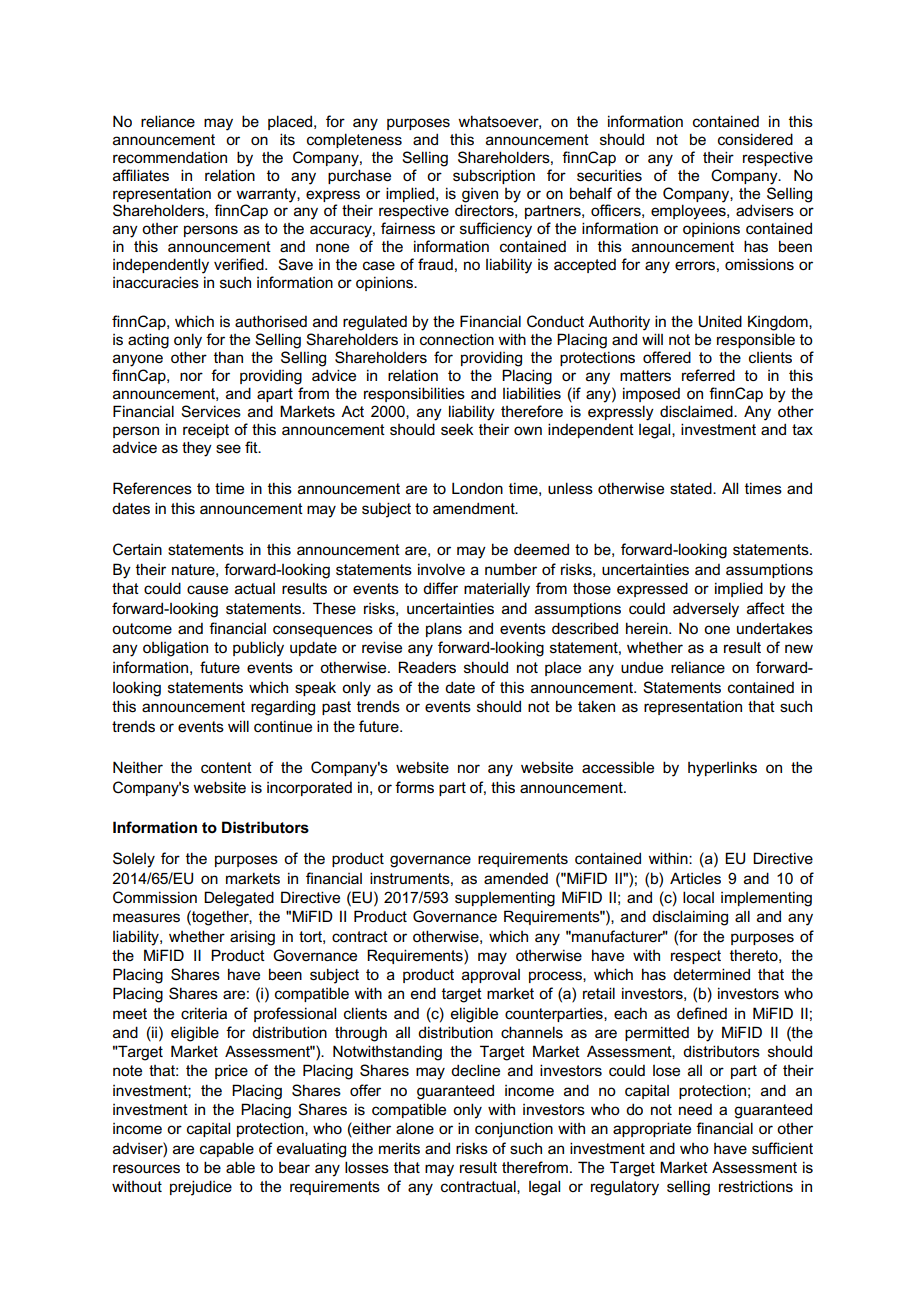 This image has height=1308, width=924. I want to click on References, so click(152, 488).
